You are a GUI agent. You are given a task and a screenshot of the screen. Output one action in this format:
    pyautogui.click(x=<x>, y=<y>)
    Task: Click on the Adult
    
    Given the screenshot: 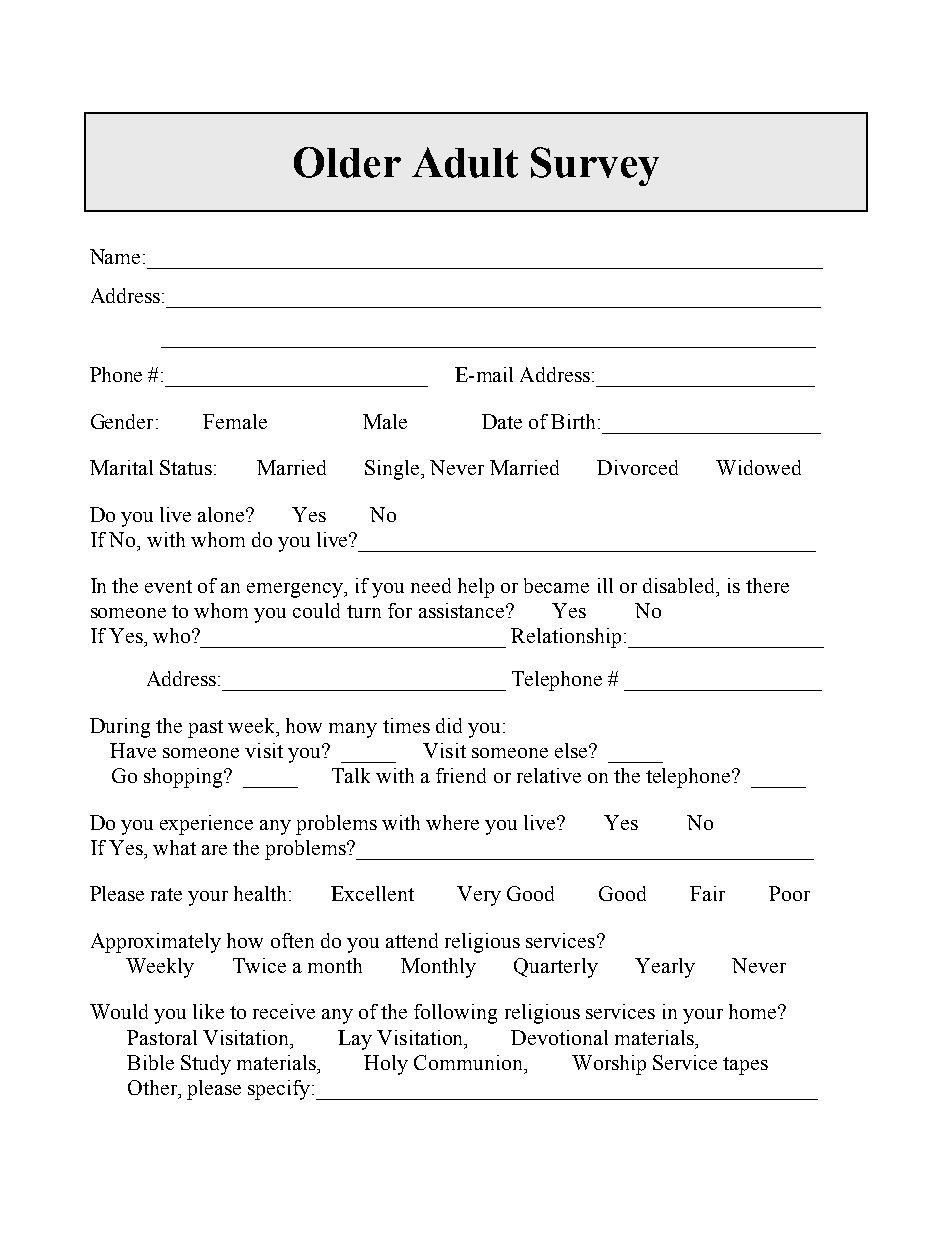 What is the action you would take?
    pyautogui.click(x=465, y=162)
